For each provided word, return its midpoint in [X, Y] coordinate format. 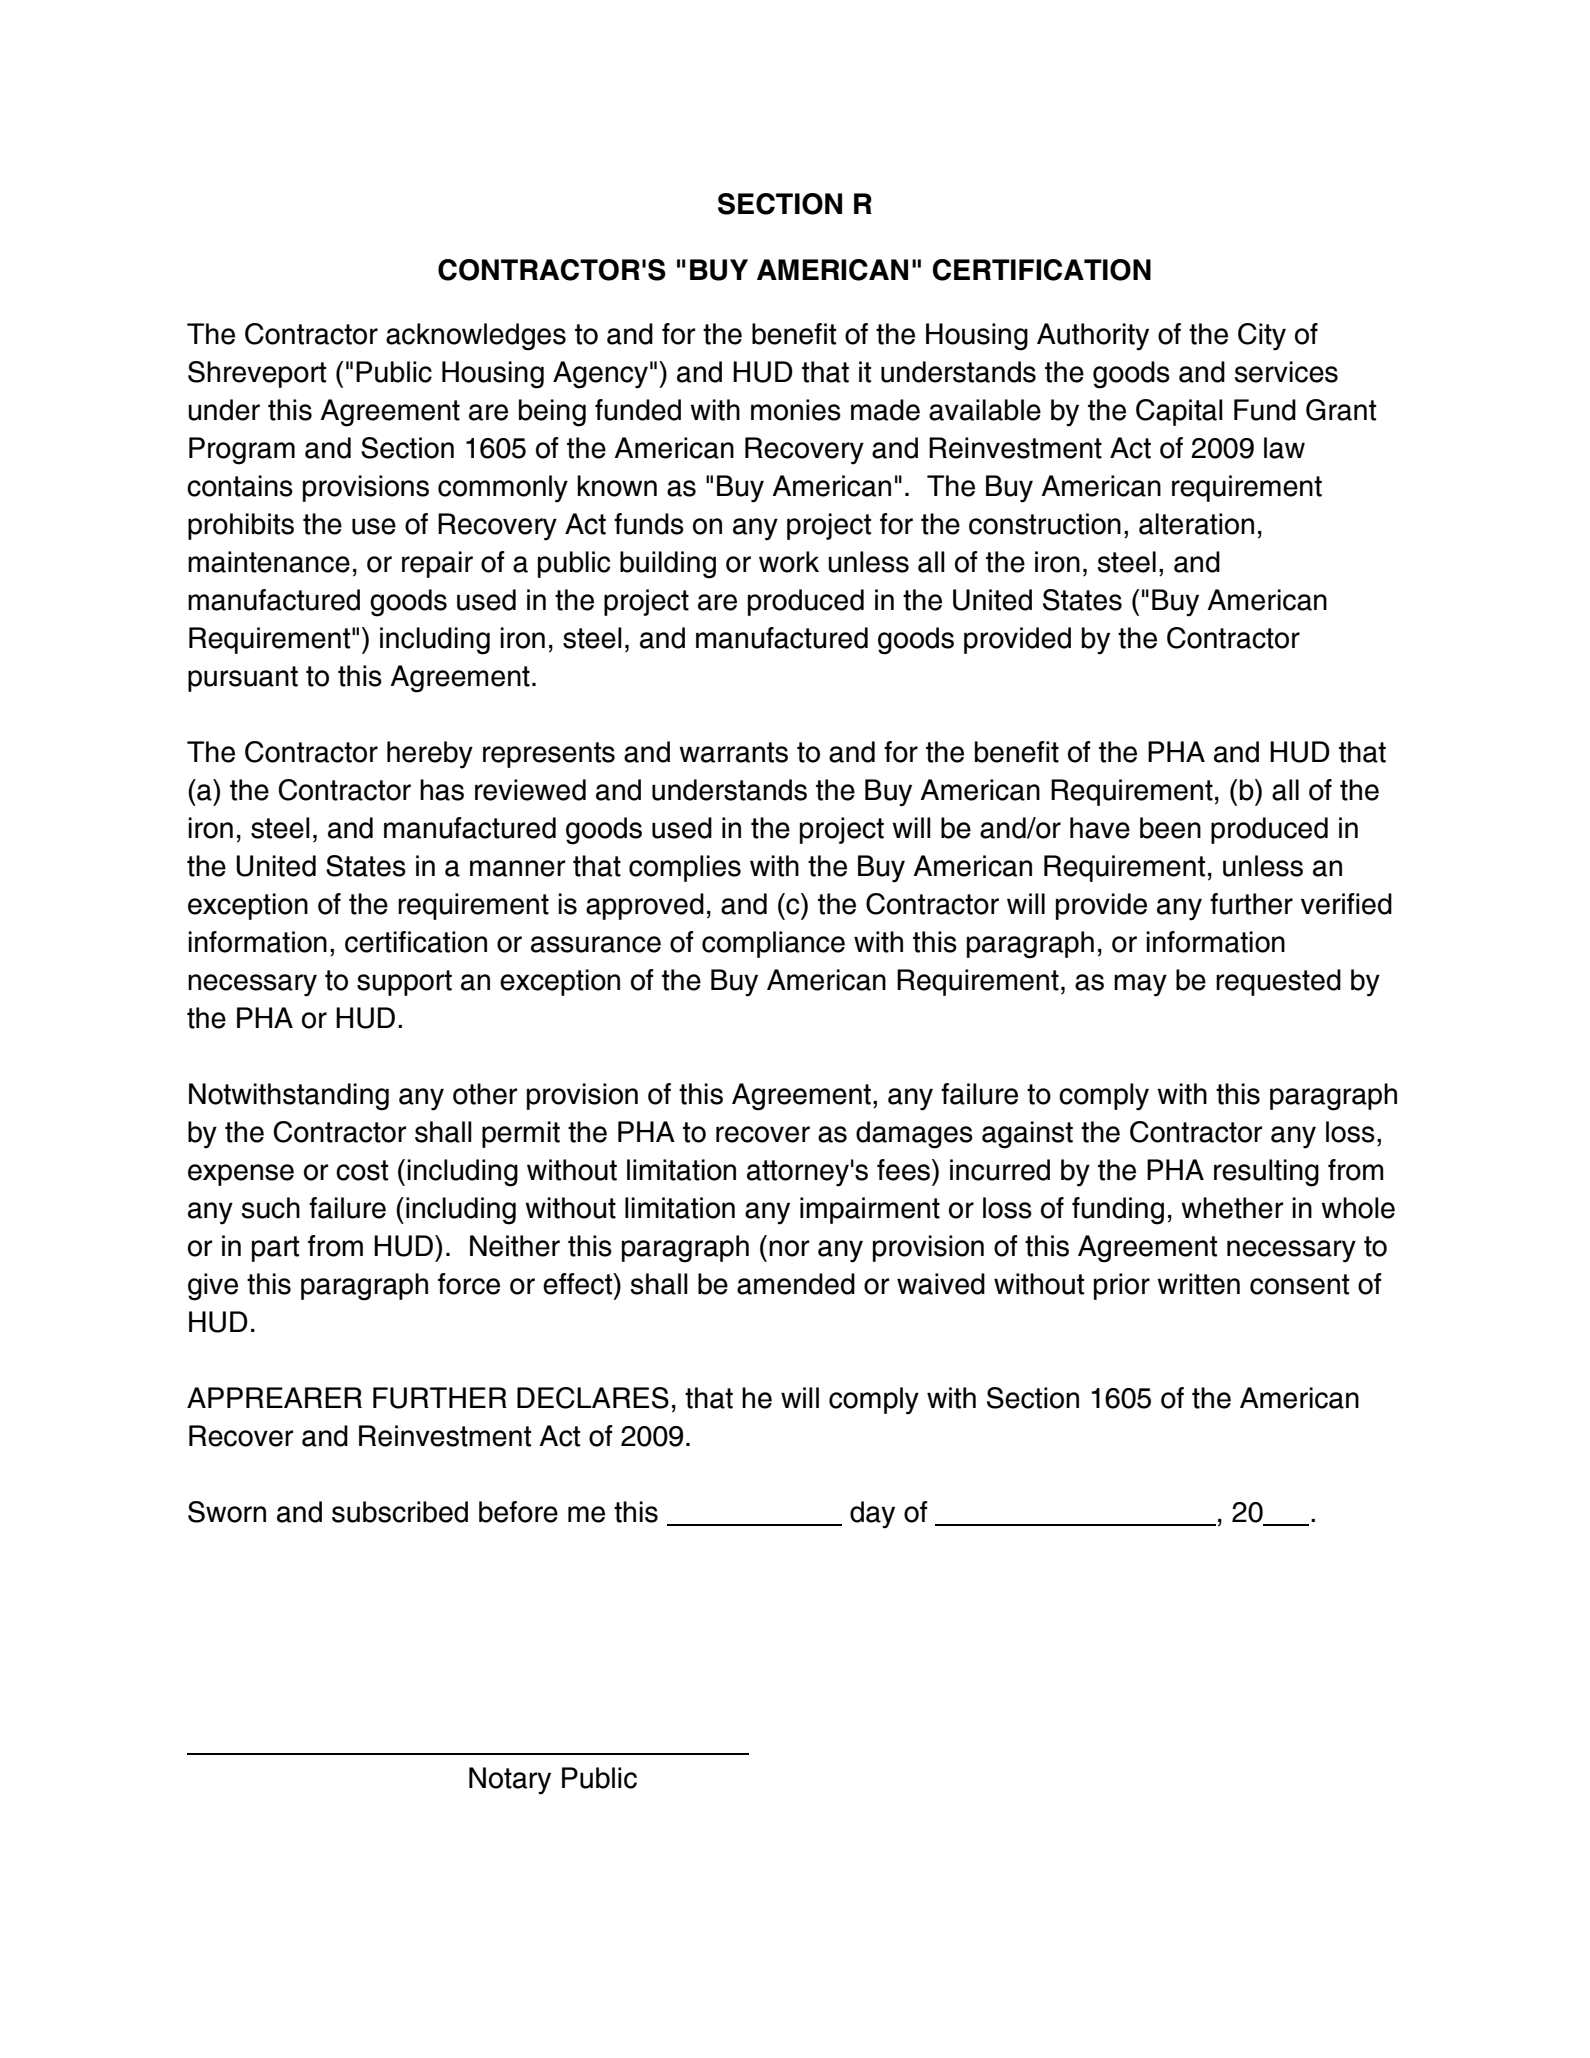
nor [789, 1248]
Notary [510, 1781]
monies [796, 410]
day [872, 1515]
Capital [1179, 412]
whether [1232, 1208]
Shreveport [257, 374]
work [789, 562]
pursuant [243, 679]
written [1198, 1284]
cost [362, 1170]
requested [1278, 982]
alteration [1196, 524]
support [404, 983]
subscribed [400, 1512]
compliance [773, 944]
